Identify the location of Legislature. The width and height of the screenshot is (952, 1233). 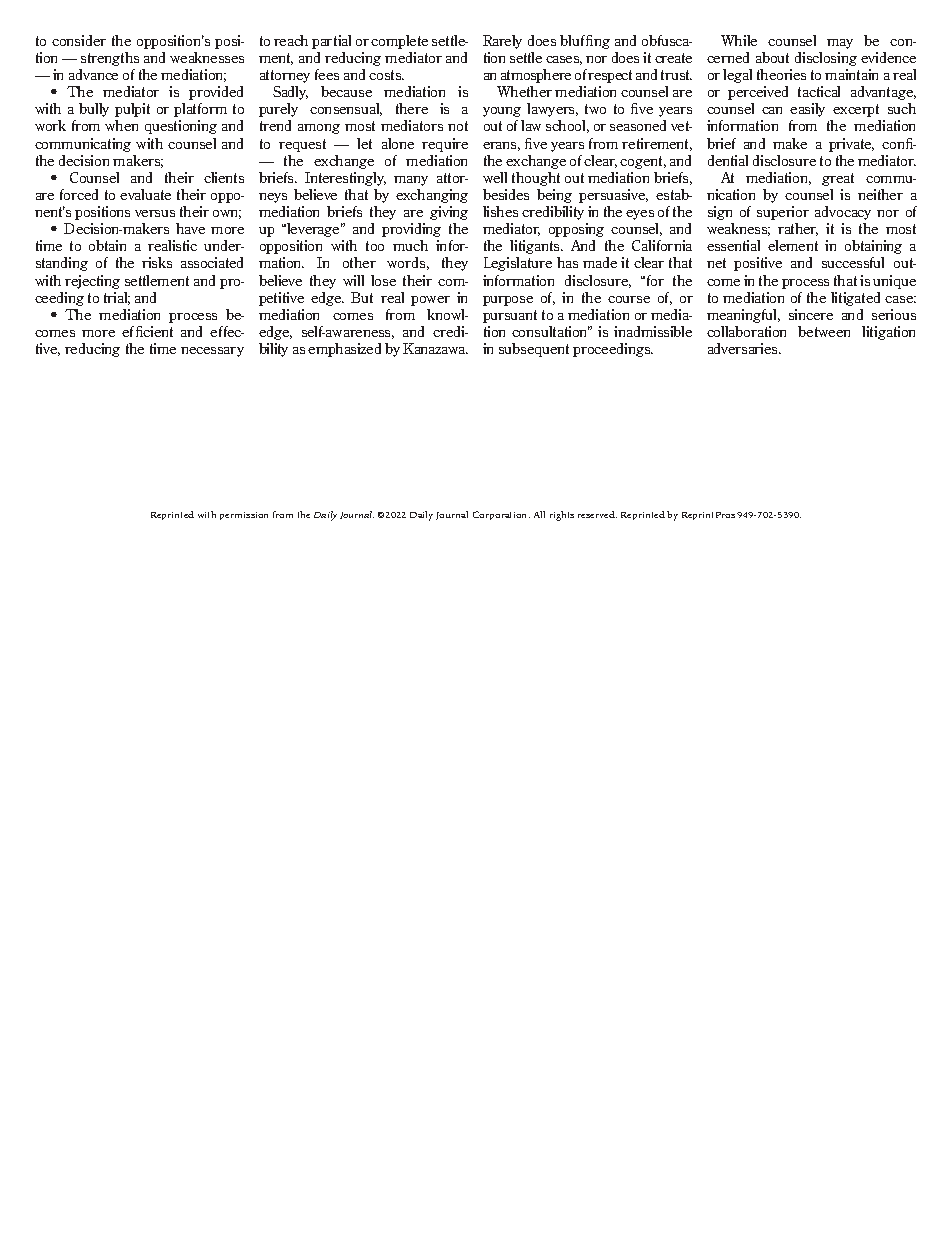
(518, 264).
